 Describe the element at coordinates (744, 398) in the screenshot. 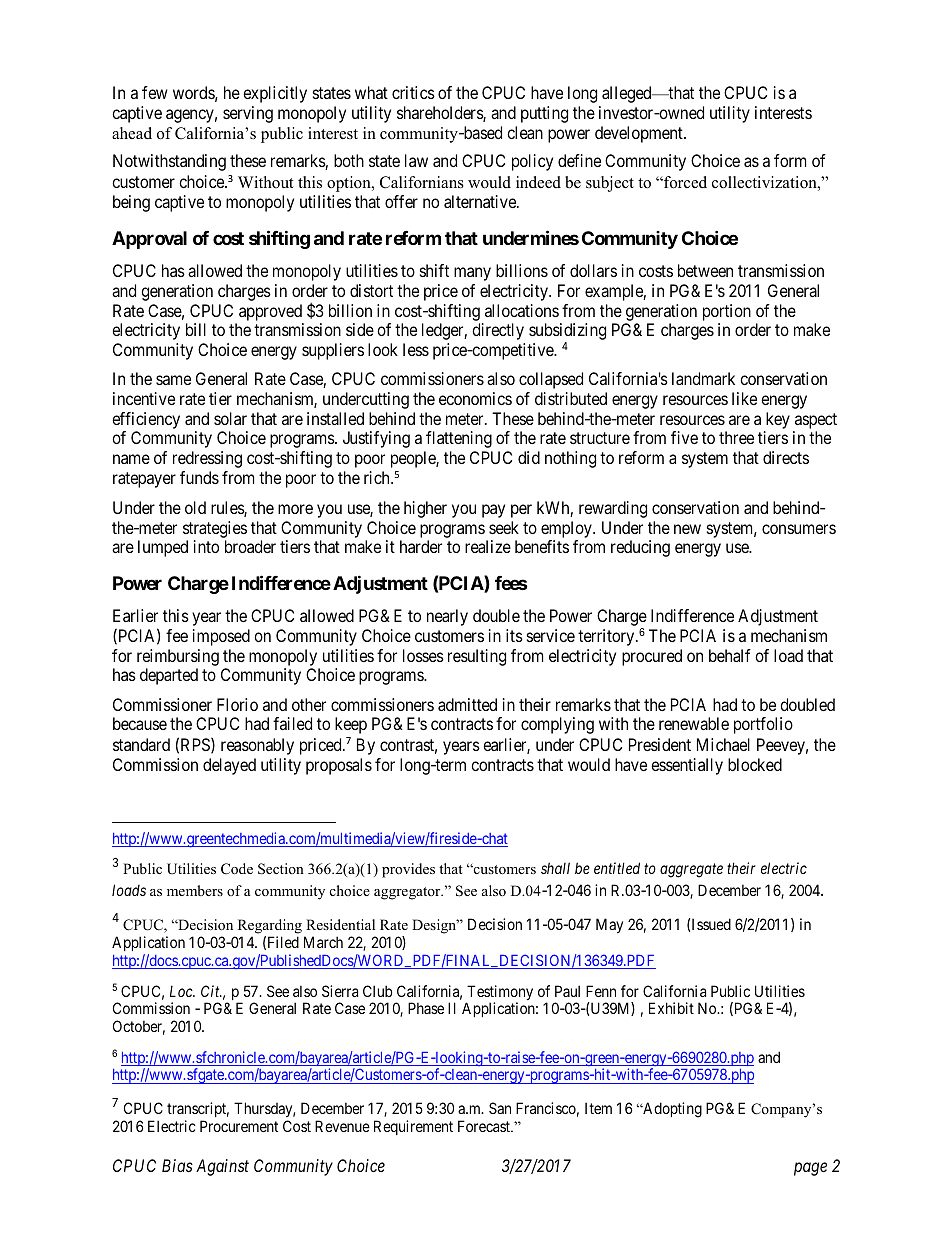

I see `like` at that location.
